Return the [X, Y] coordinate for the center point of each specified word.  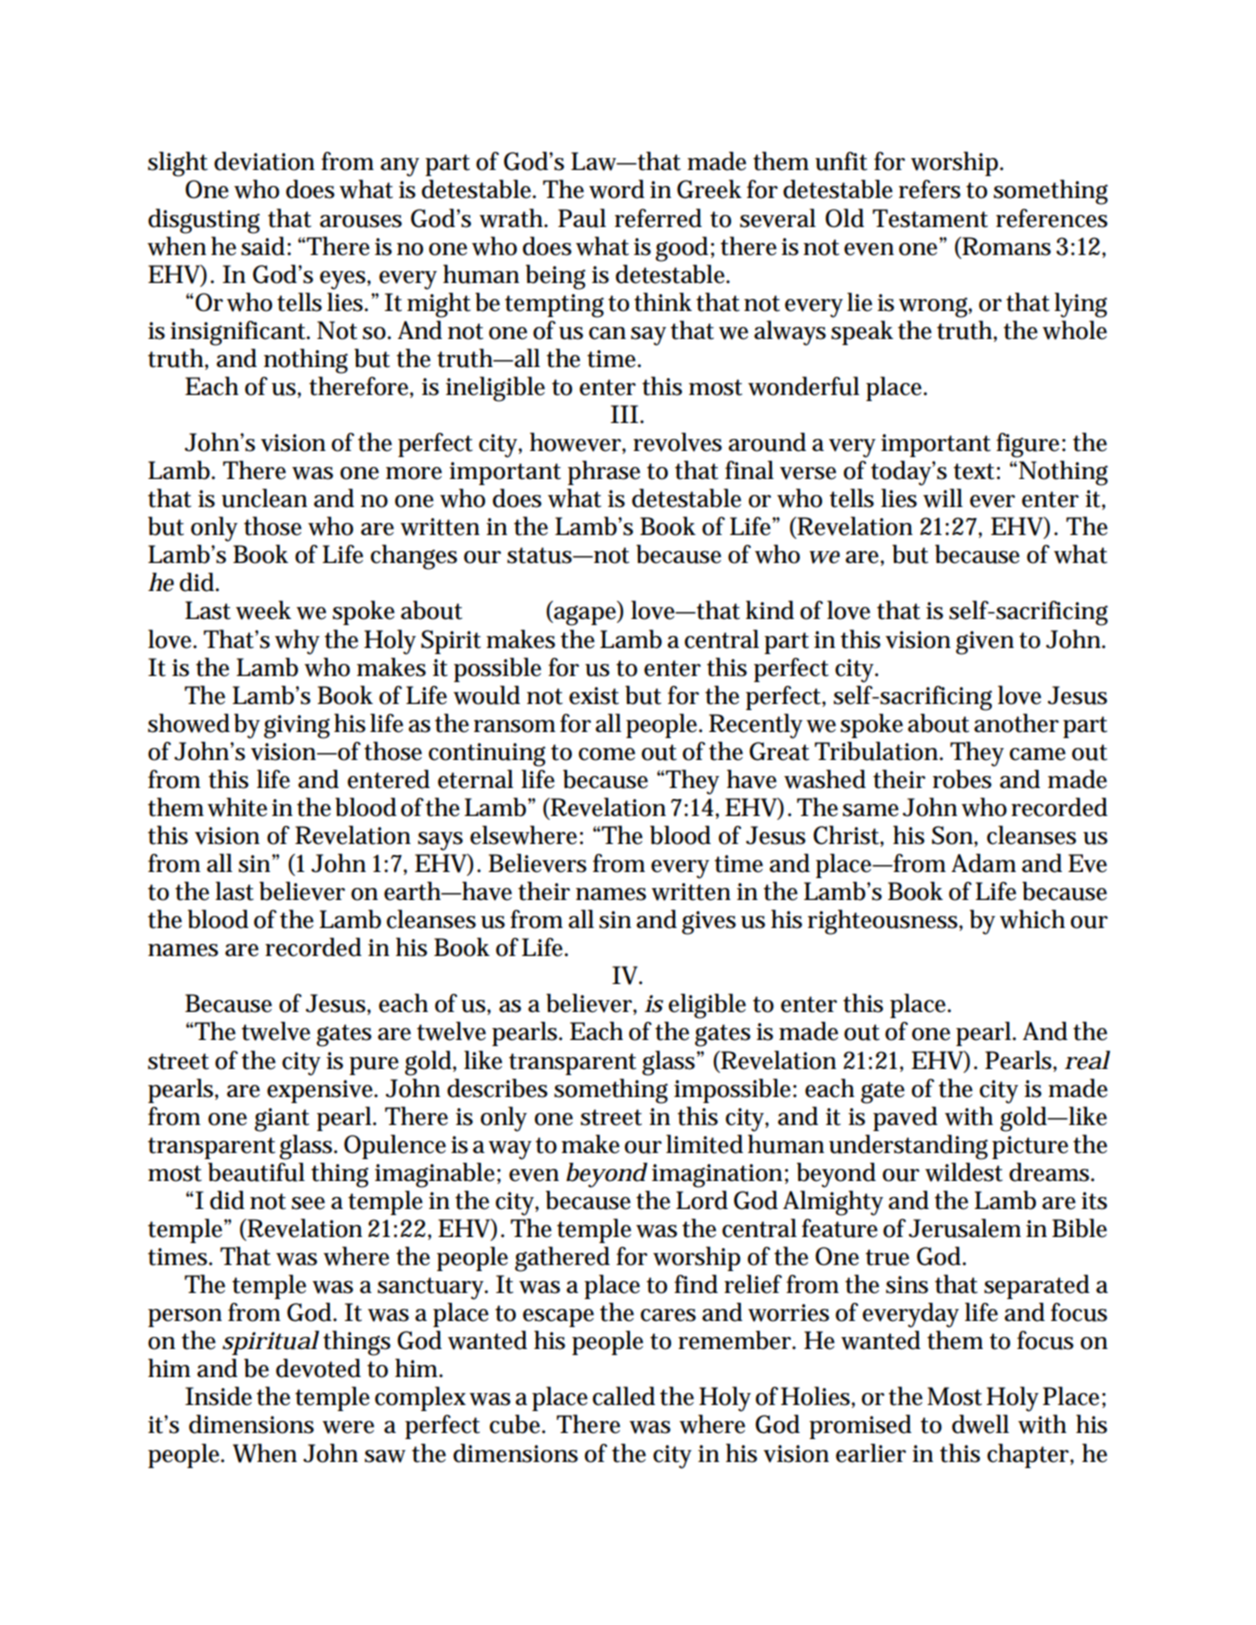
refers [930, 189]
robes [962, 779]
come [606, 754]
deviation [264, 161]
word [617, 189]
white [237, 807]
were [348, 1427]
